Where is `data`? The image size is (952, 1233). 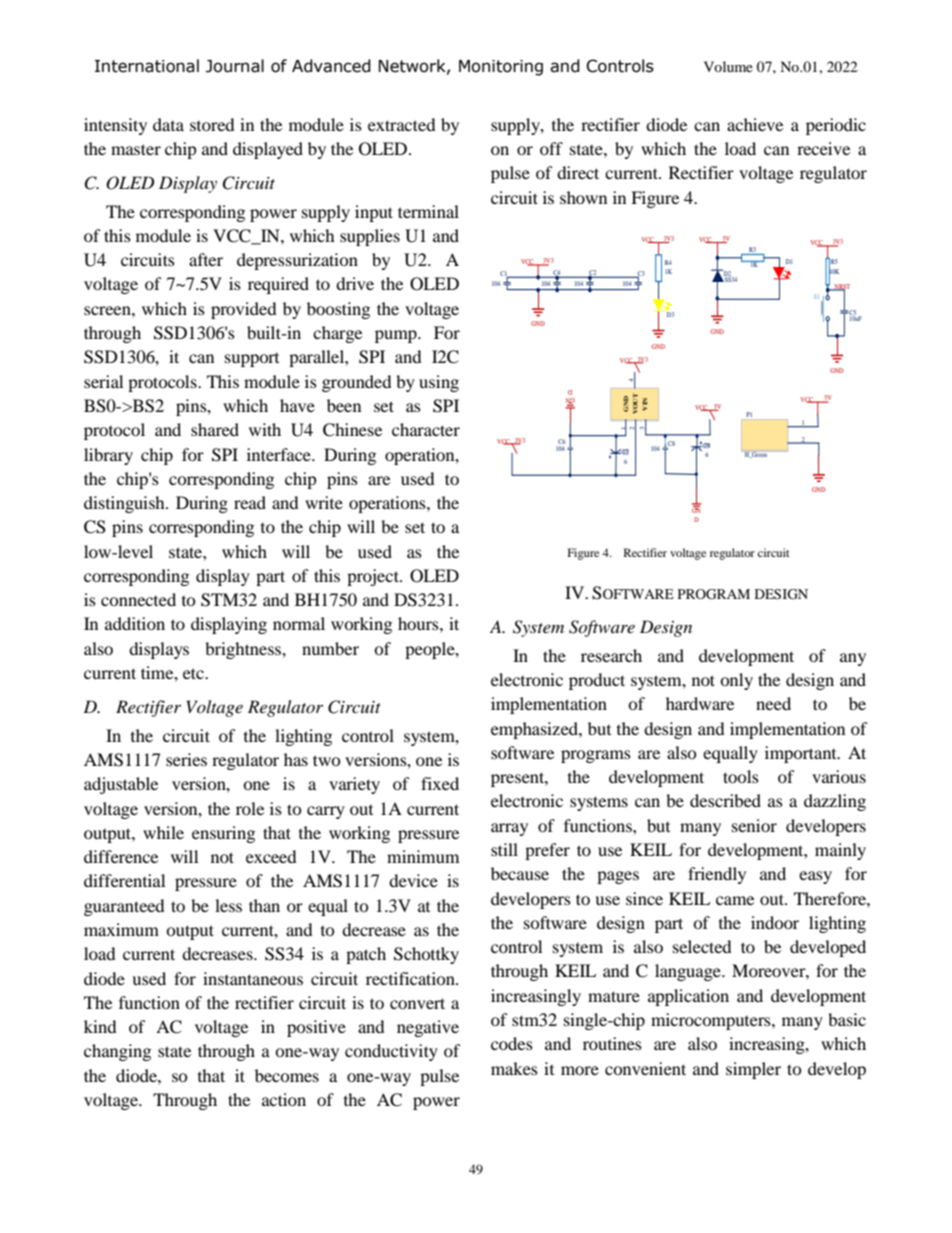
data is located at coordinates (168, 124).
